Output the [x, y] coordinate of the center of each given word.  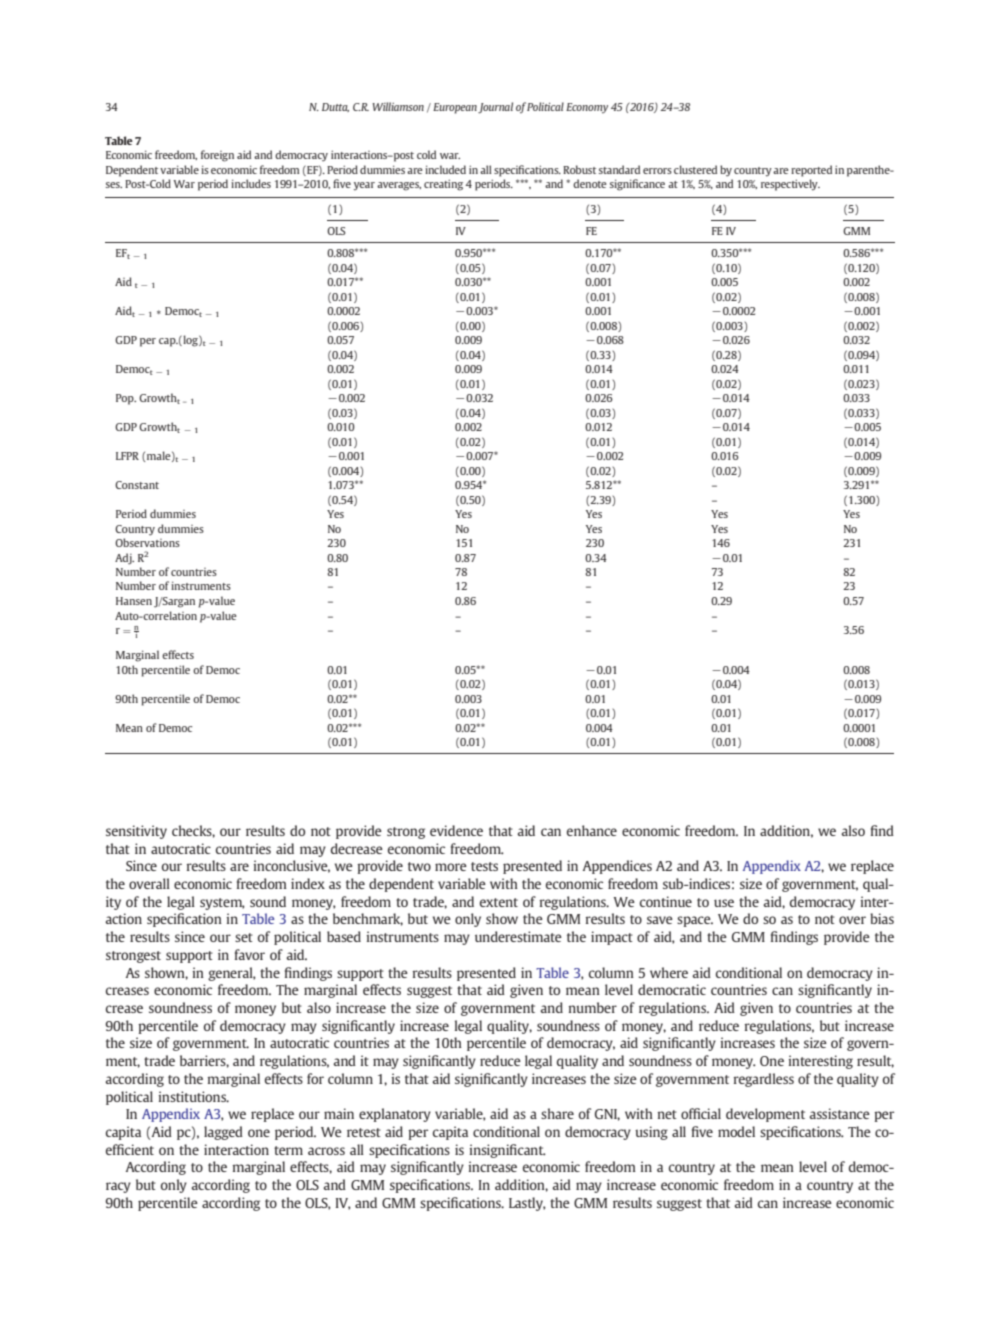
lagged [223, 1133]
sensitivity [136, 832]
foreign [217, 156]
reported [811, 171]
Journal [495, 108]
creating [443, 185]
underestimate [518, 936]
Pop [126, 399]
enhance [592, 830]
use [724, 903]
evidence [456, 830]
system [222, 904]
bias [882, 918]
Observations [147, 542]
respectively [790, 185]
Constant [137, 485]
